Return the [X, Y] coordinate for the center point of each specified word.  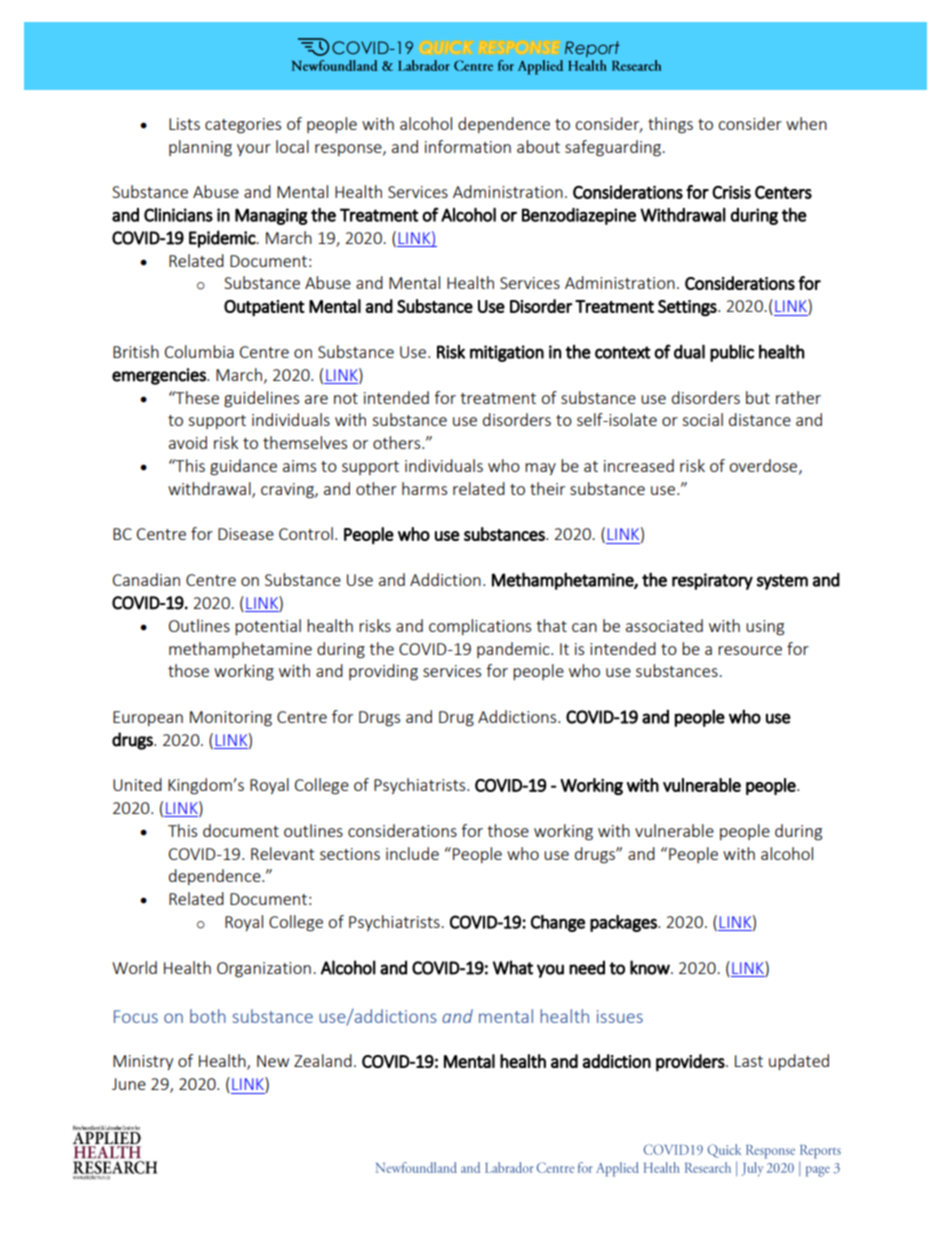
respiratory [712, 581]
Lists [184, 124]
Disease [246, 534]
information [468, 146]
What [513, 967]
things [670, 125]
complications [480, 627]
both [208, 1016]
